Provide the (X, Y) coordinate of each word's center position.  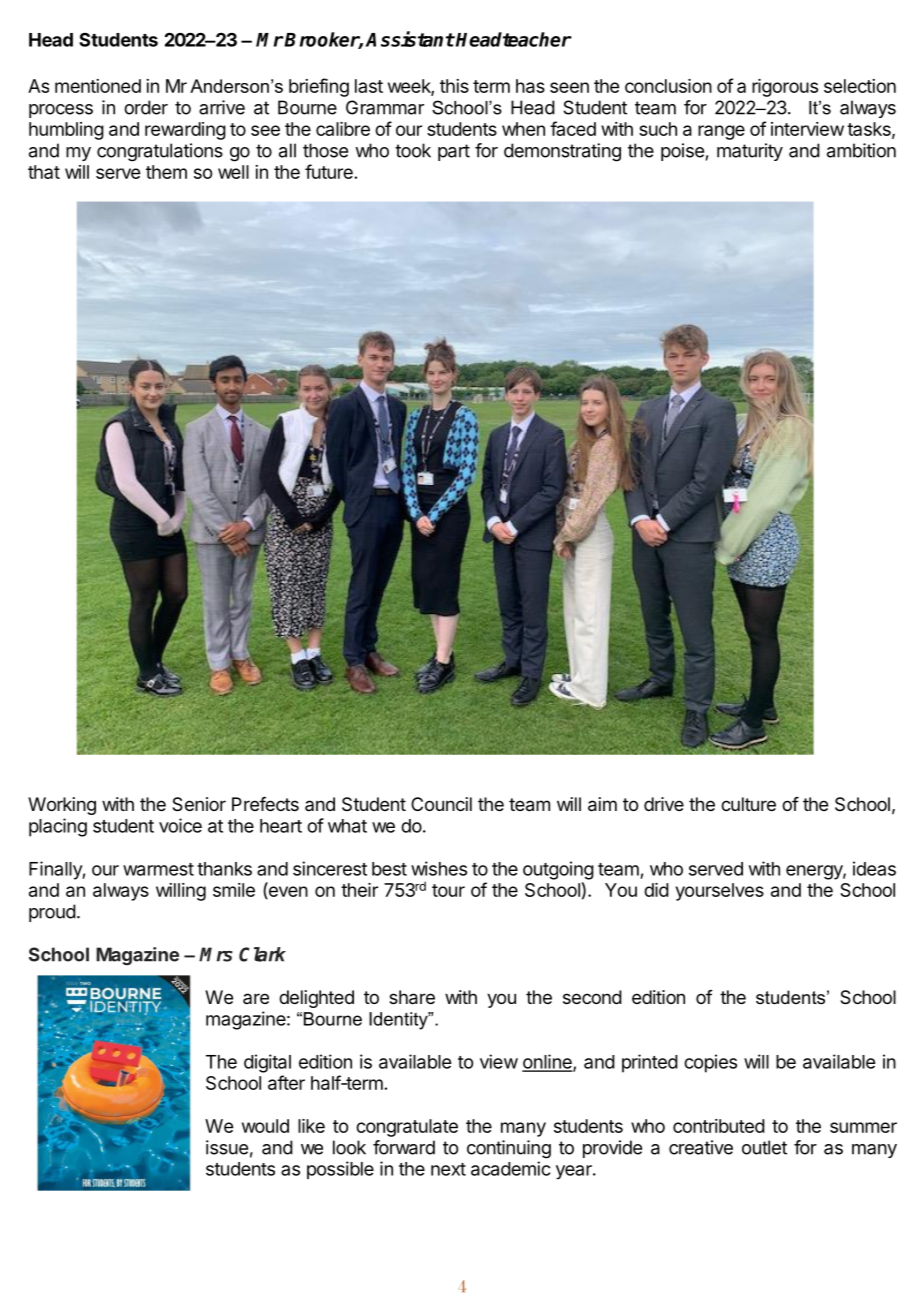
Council (441, 804)
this (454, 86)
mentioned (98, 86)
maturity (750, 152)
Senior (199, 804)
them (166, 172)
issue (227, 1147)
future (329, 171)
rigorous (785, 88)
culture (748, 804)
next (448, 1169)
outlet (764, 1147)
